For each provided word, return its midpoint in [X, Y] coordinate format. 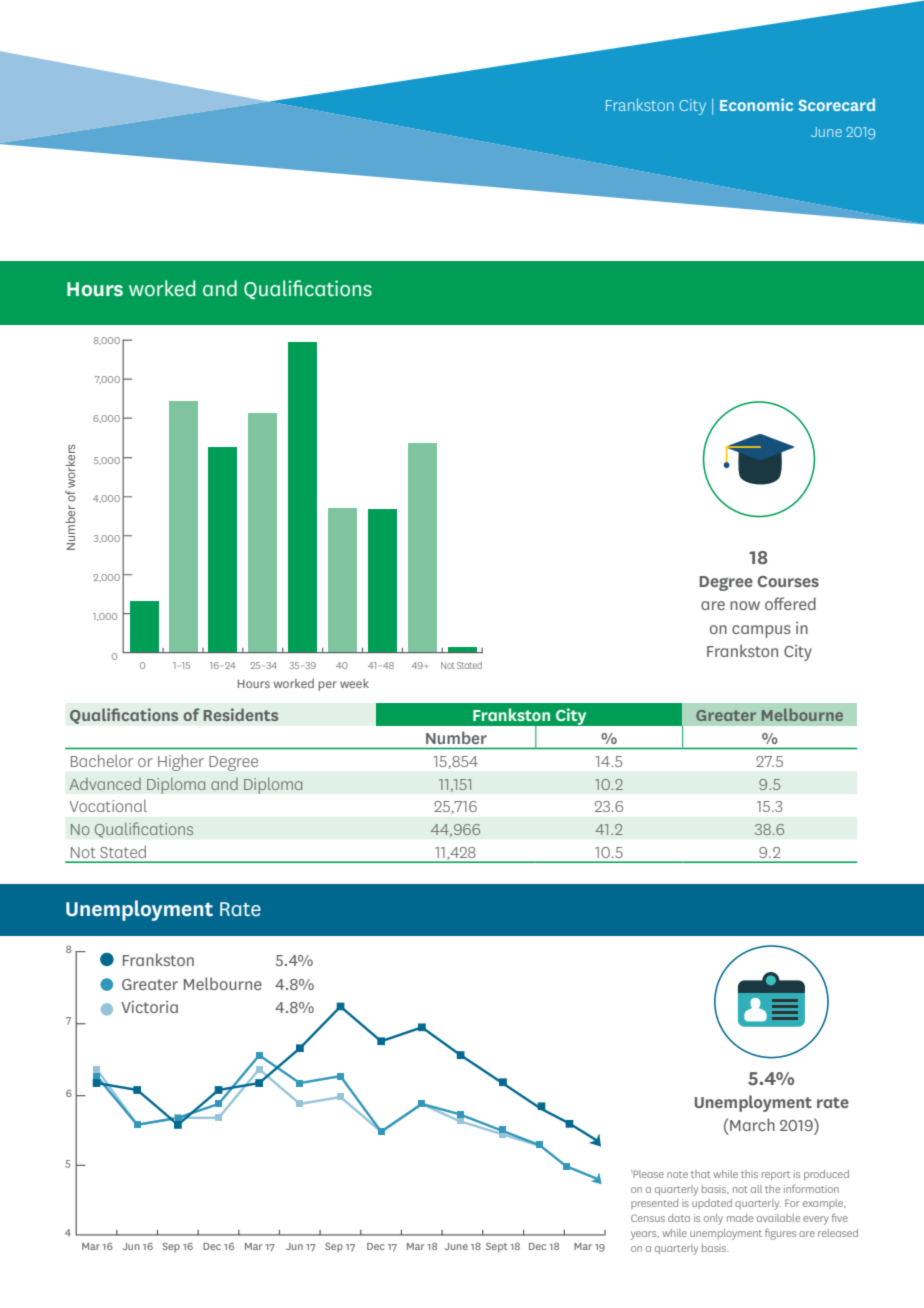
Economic [756, 104]
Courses [788, 581]
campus [761, 631]
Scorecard [837, 104]
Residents [241, 714]
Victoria [149, 1006]
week [354, 683]
